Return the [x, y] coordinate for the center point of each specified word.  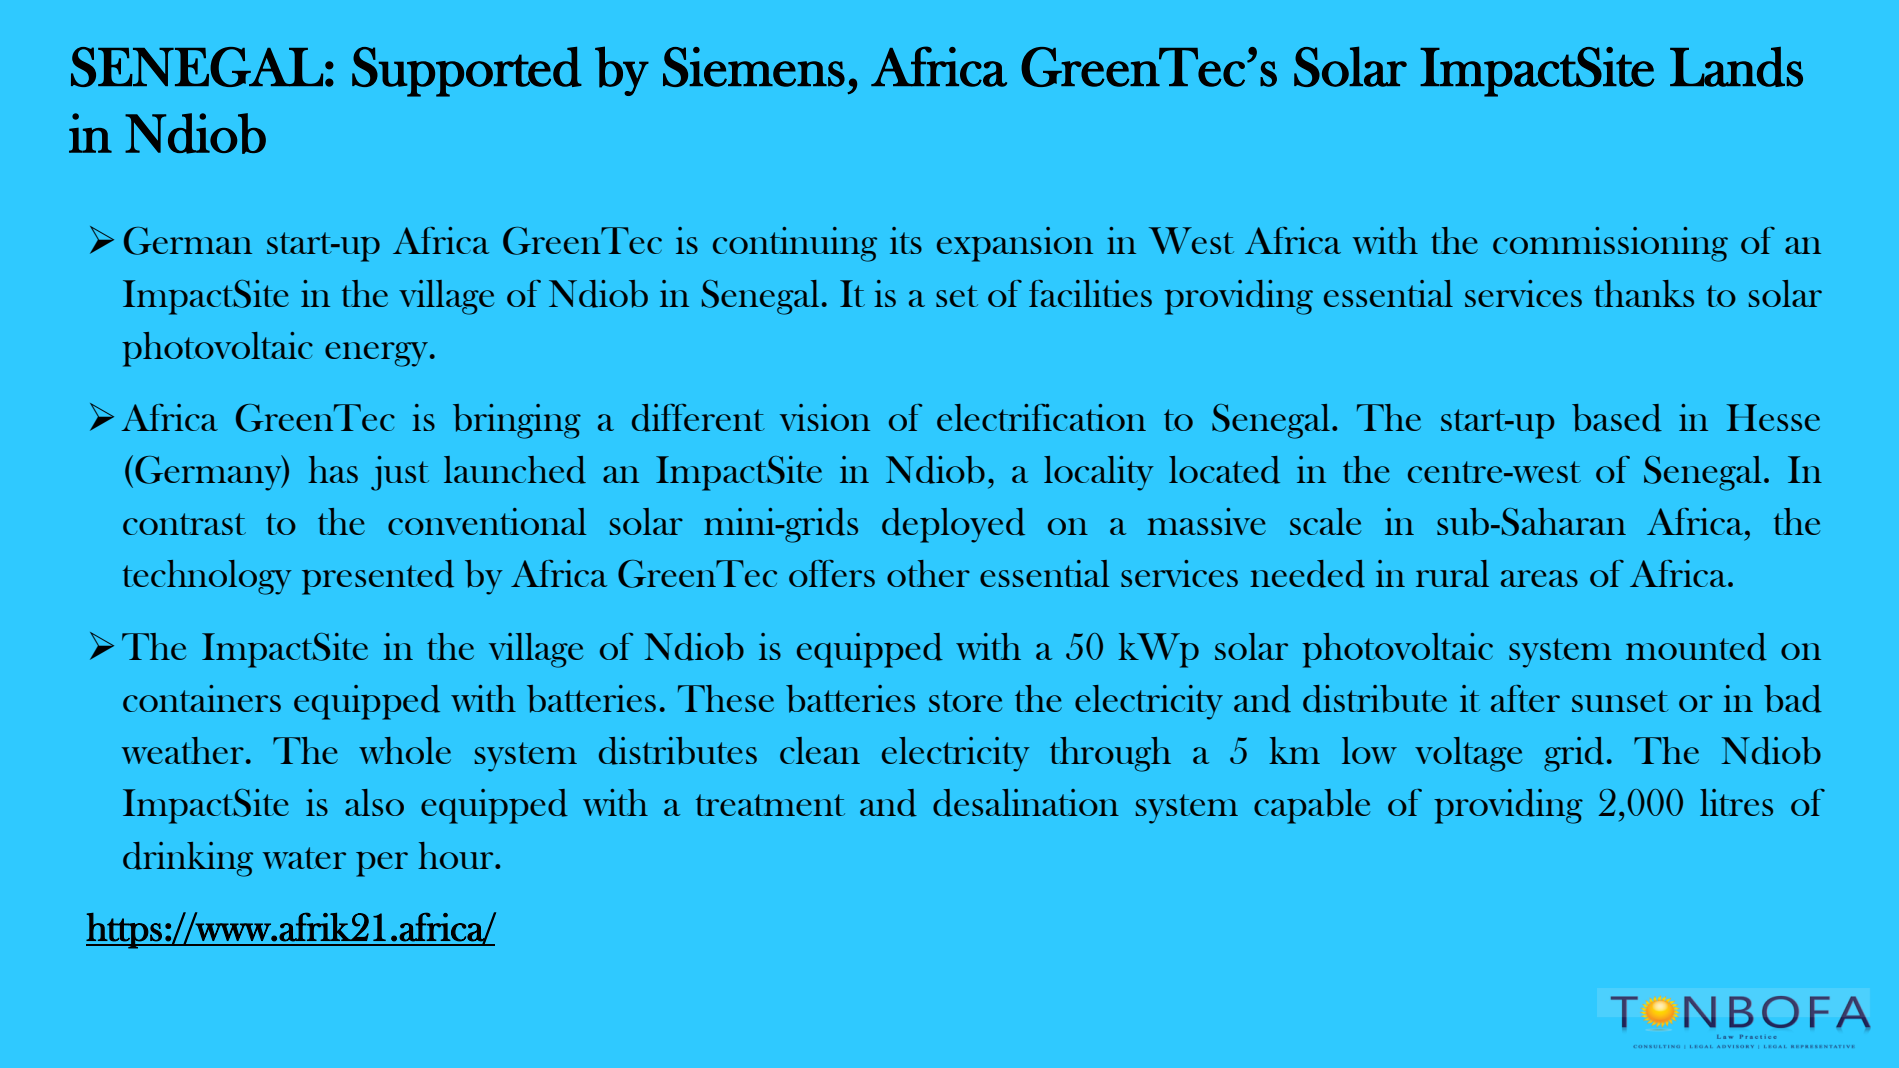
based [1617, 418]
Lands [1736, 67]
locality [1099, 473]
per [382, 864]
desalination [1026, 803]
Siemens [754, 67]
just [400, 473]
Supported [467, 72]
